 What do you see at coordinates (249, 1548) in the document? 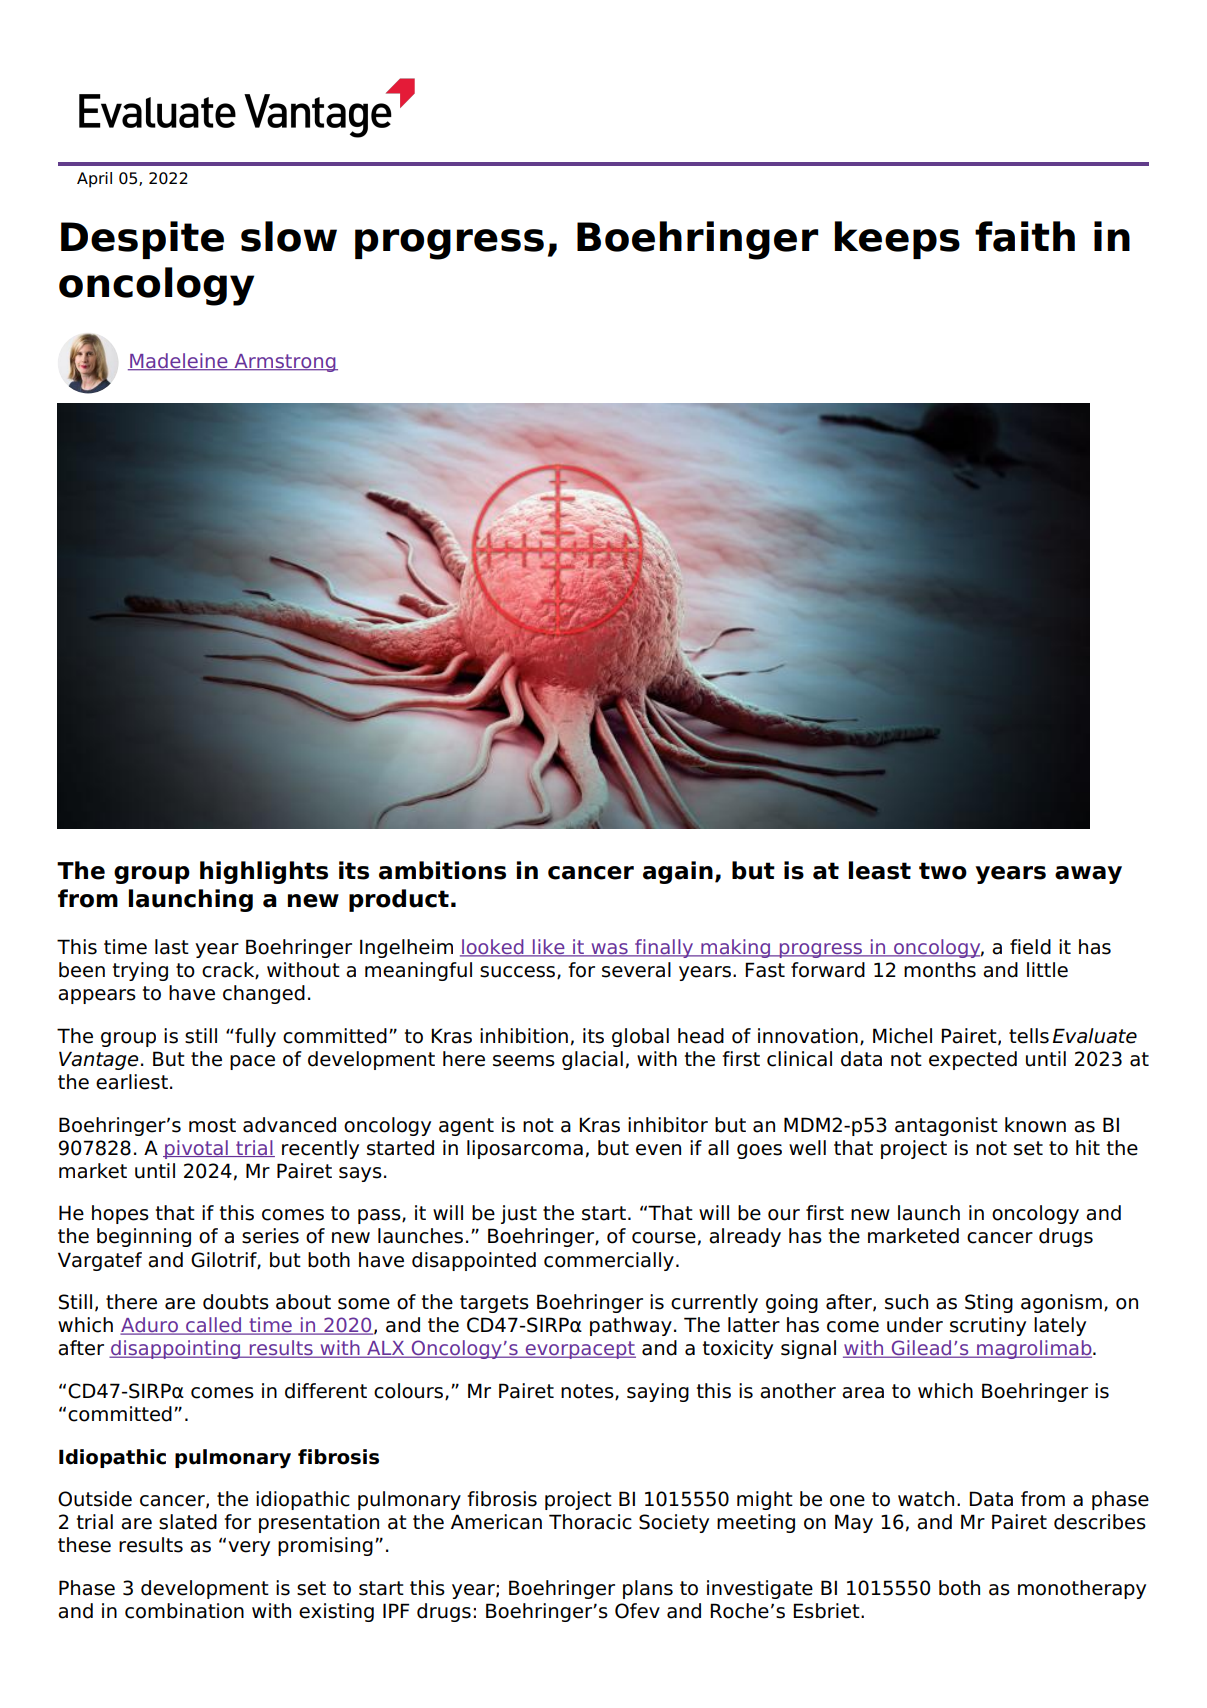
I see `very` at bounding box center [249, 1548].
